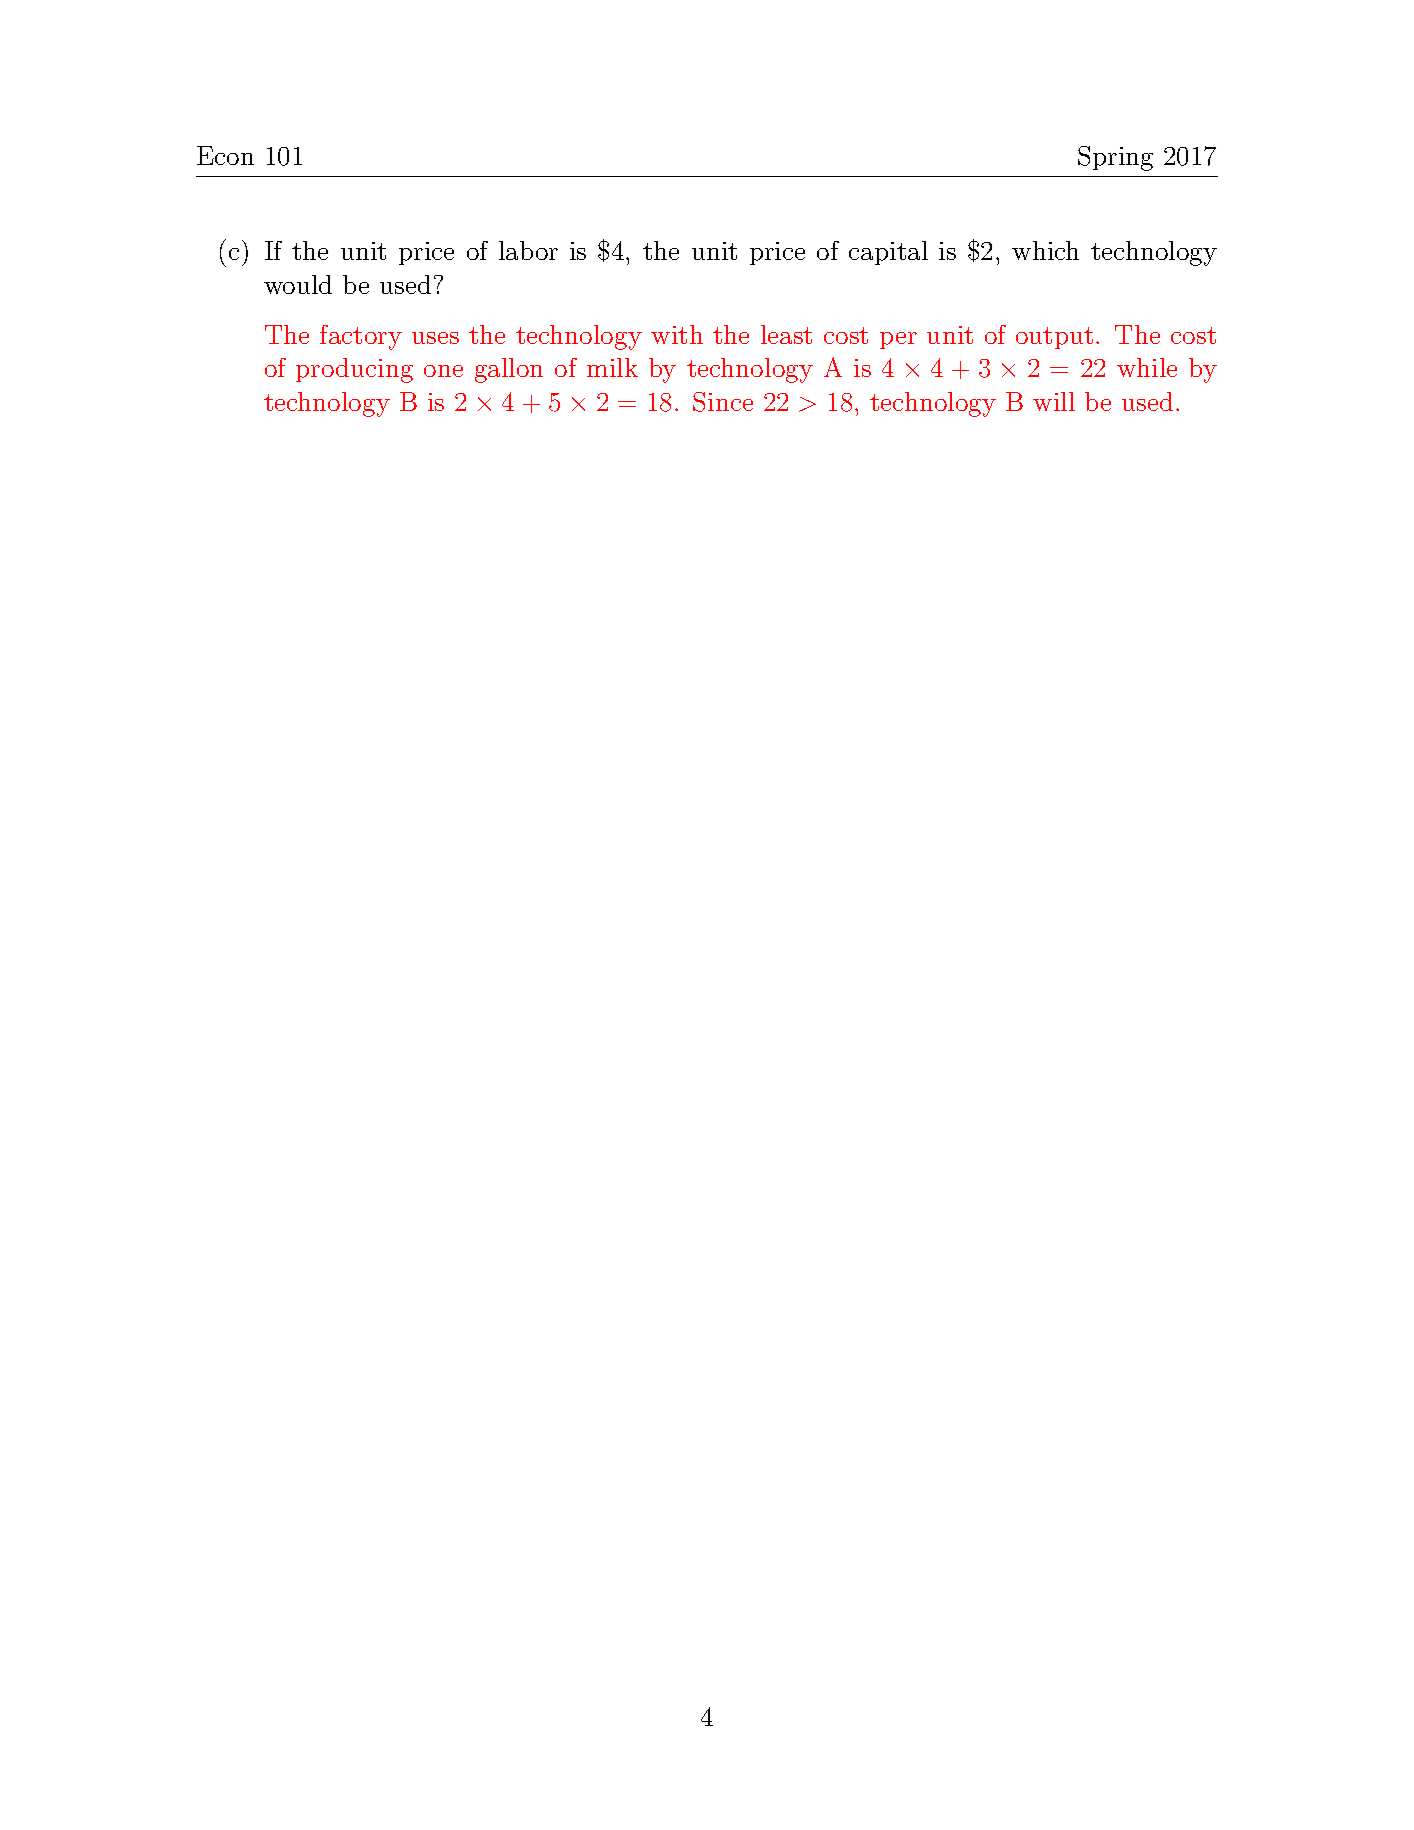 Image resolution: width=1414 pixels, height=1830 pixels. I want to click on factory, so click(361, 337).
